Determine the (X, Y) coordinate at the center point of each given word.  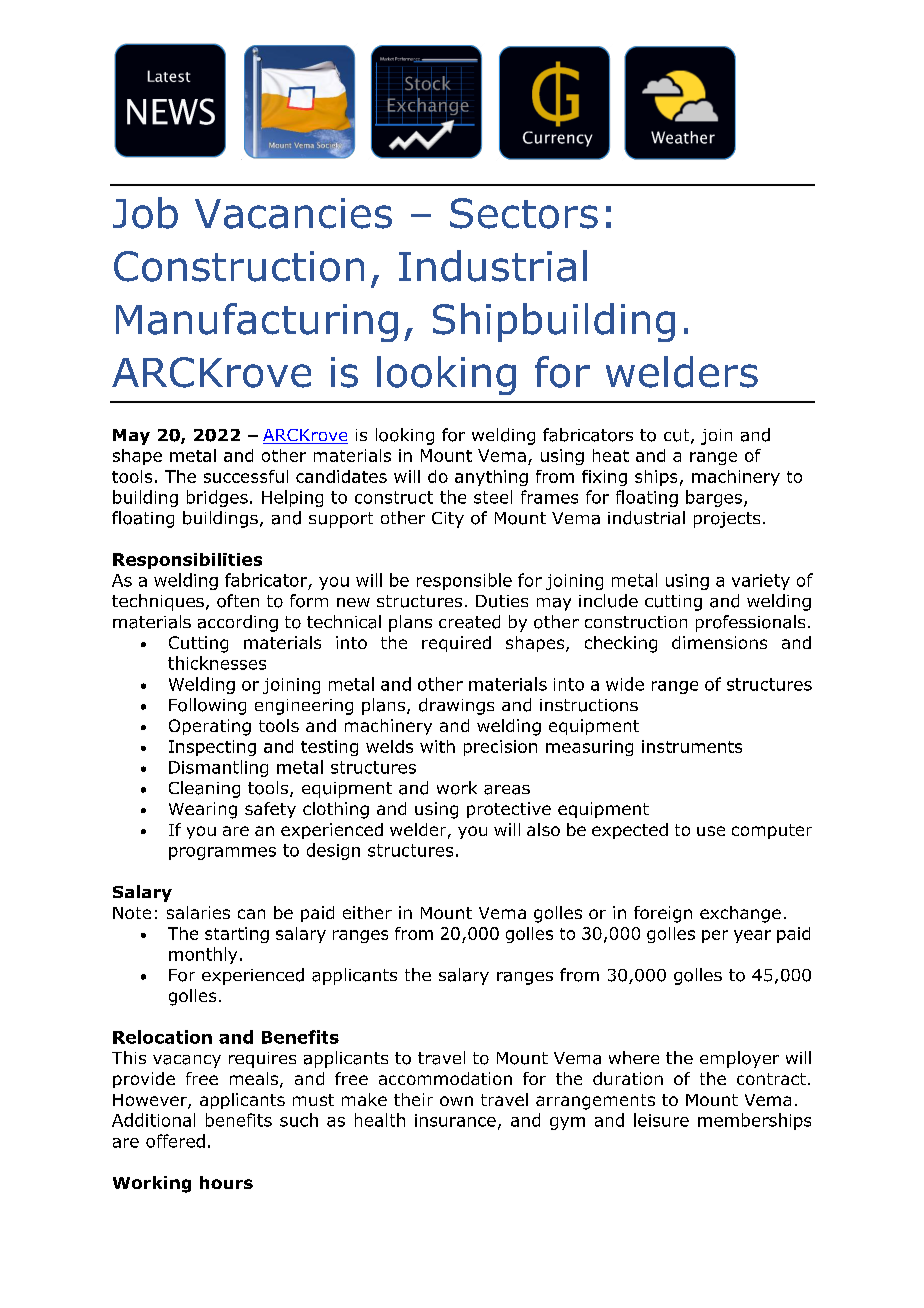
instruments (692, 746)
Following (207, 706)
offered (175, 1141)
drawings (456, 706)
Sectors (524, 213)
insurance (455, 1120)
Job (145, 213)
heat (611, 455)
